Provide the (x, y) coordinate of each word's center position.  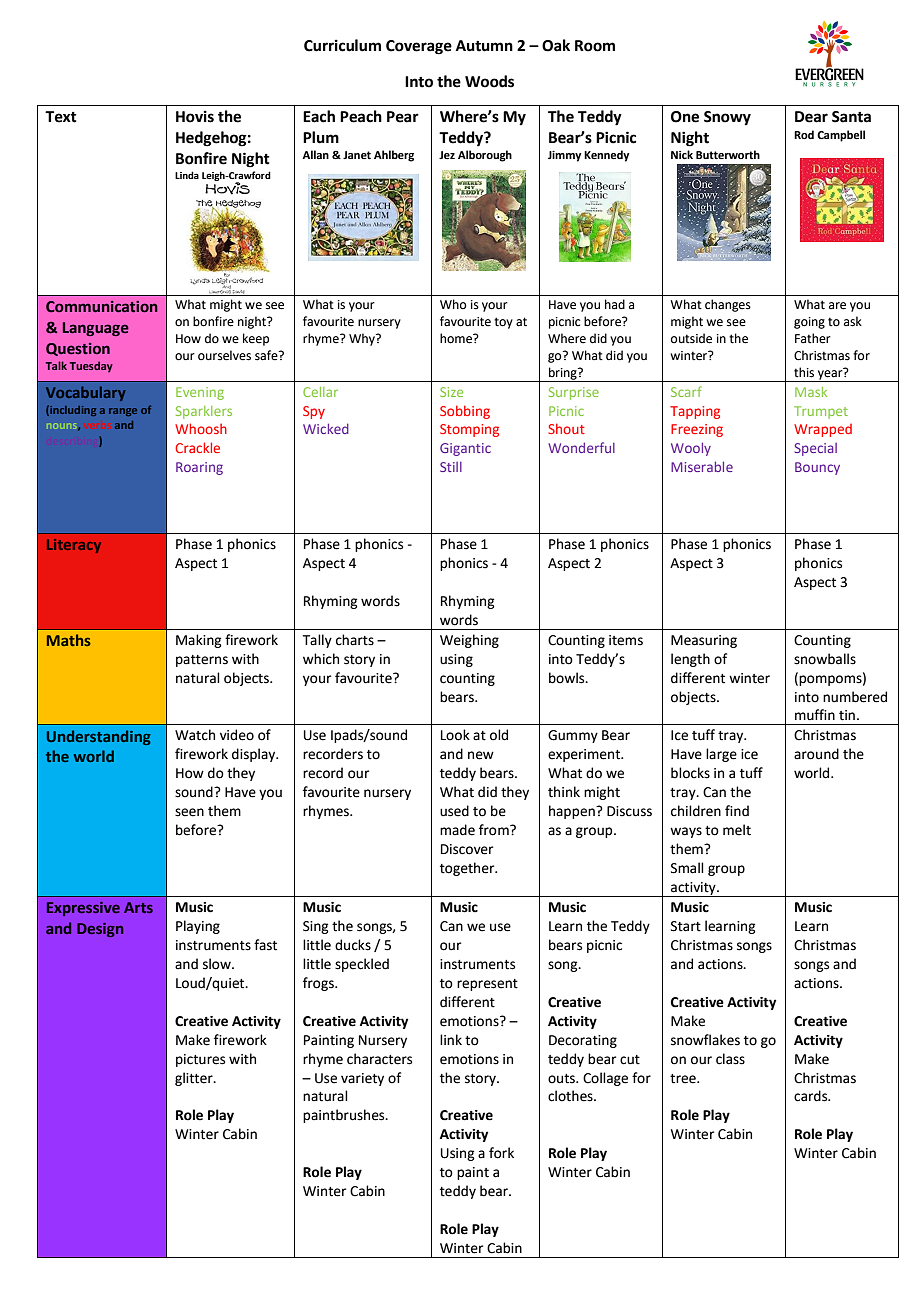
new (481, 755)
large (721, 755)
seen (189, 812)
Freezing (697, 430)
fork (501, 1153)
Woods (489, 81)
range (123, 412)
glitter (195, 1079)
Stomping (469, 430)
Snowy (727, 118)
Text (61, 117)
